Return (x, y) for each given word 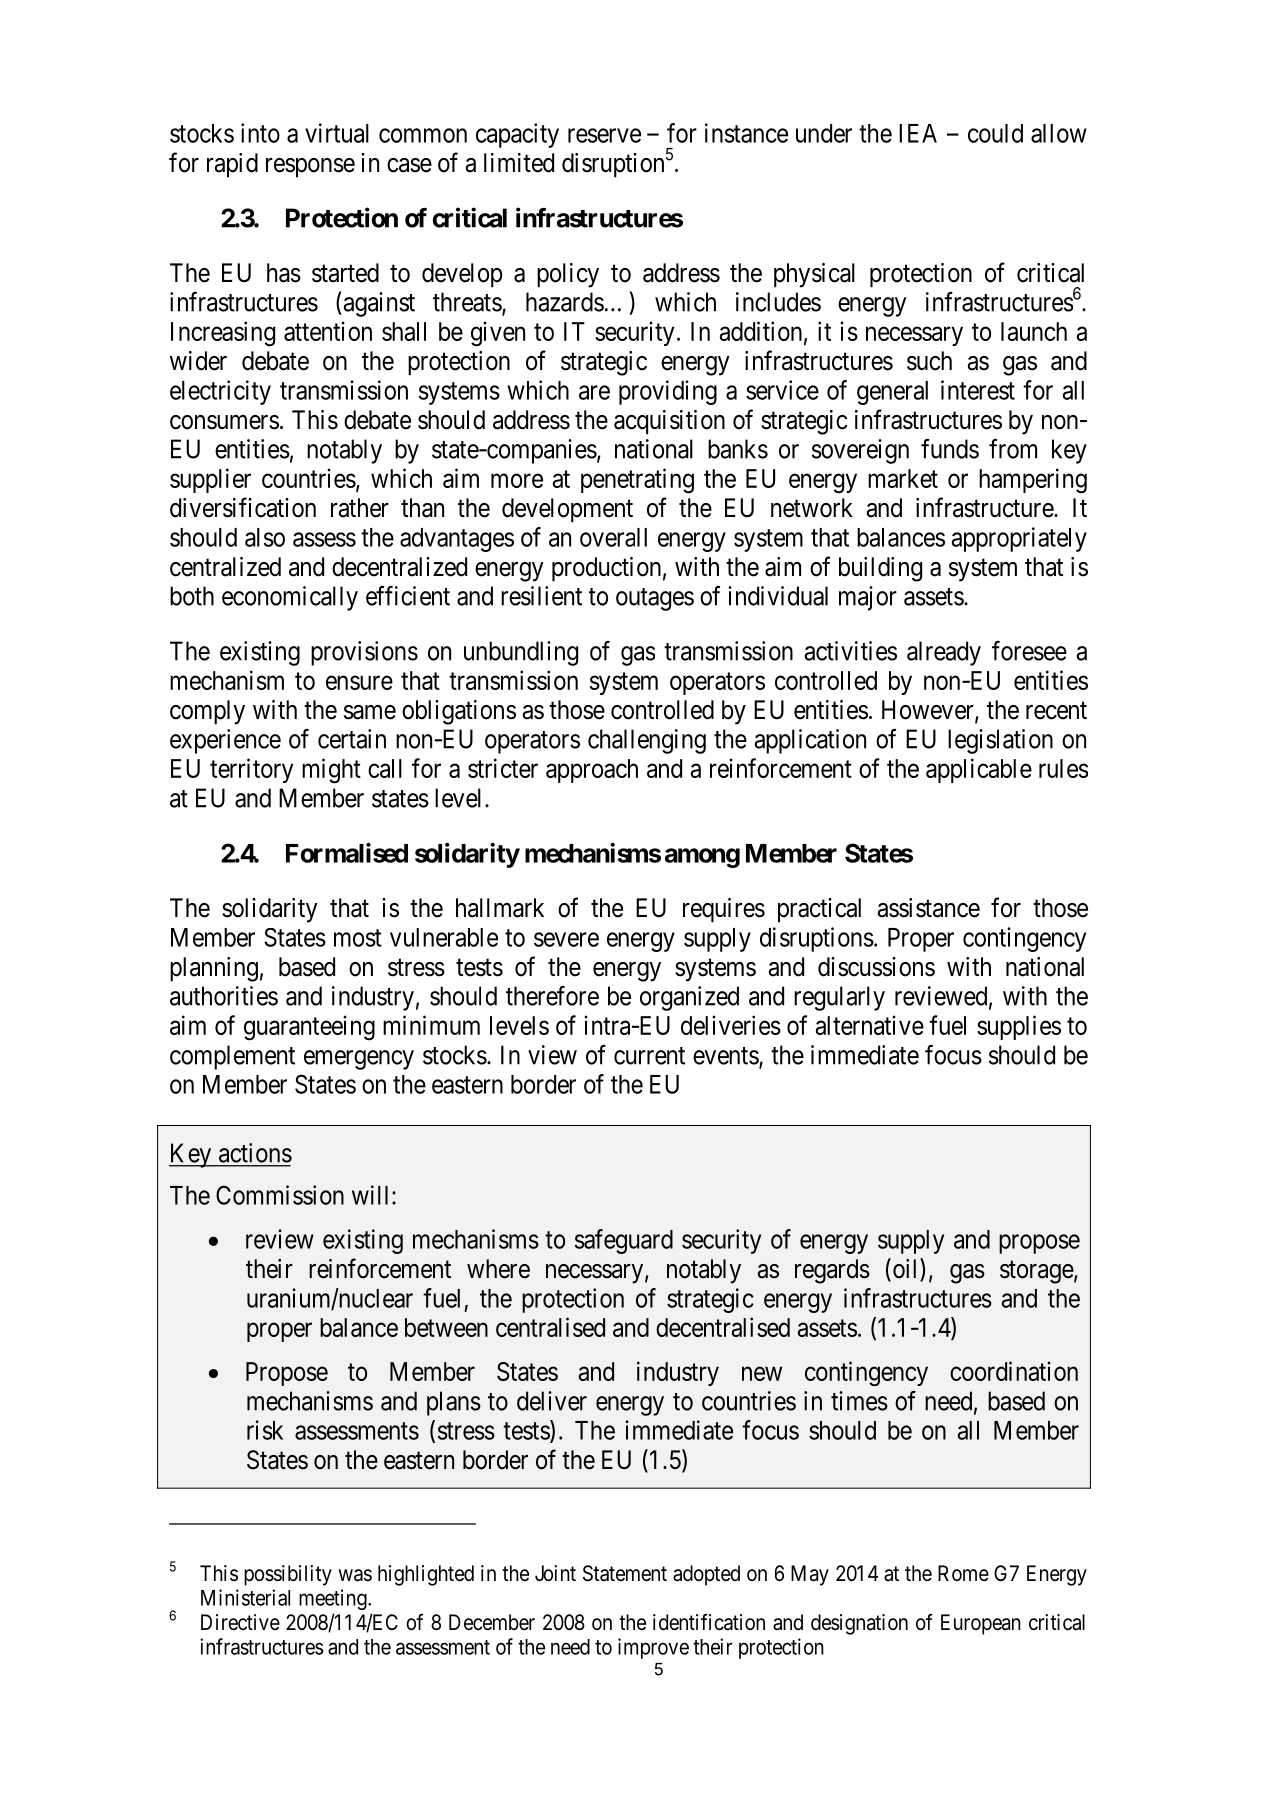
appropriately (1019, 539)
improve (653, 1648)
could (995, 133)
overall (613, 537)
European (981, 1624)
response (310, 168)
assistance (929, 908)
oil (905, 1269)
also (265, 537)
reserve (604, 135)
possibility (288, 1575)
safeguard (624, 1241)
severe (566, 939)
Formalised (347, 853)
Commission (280, 1195)
